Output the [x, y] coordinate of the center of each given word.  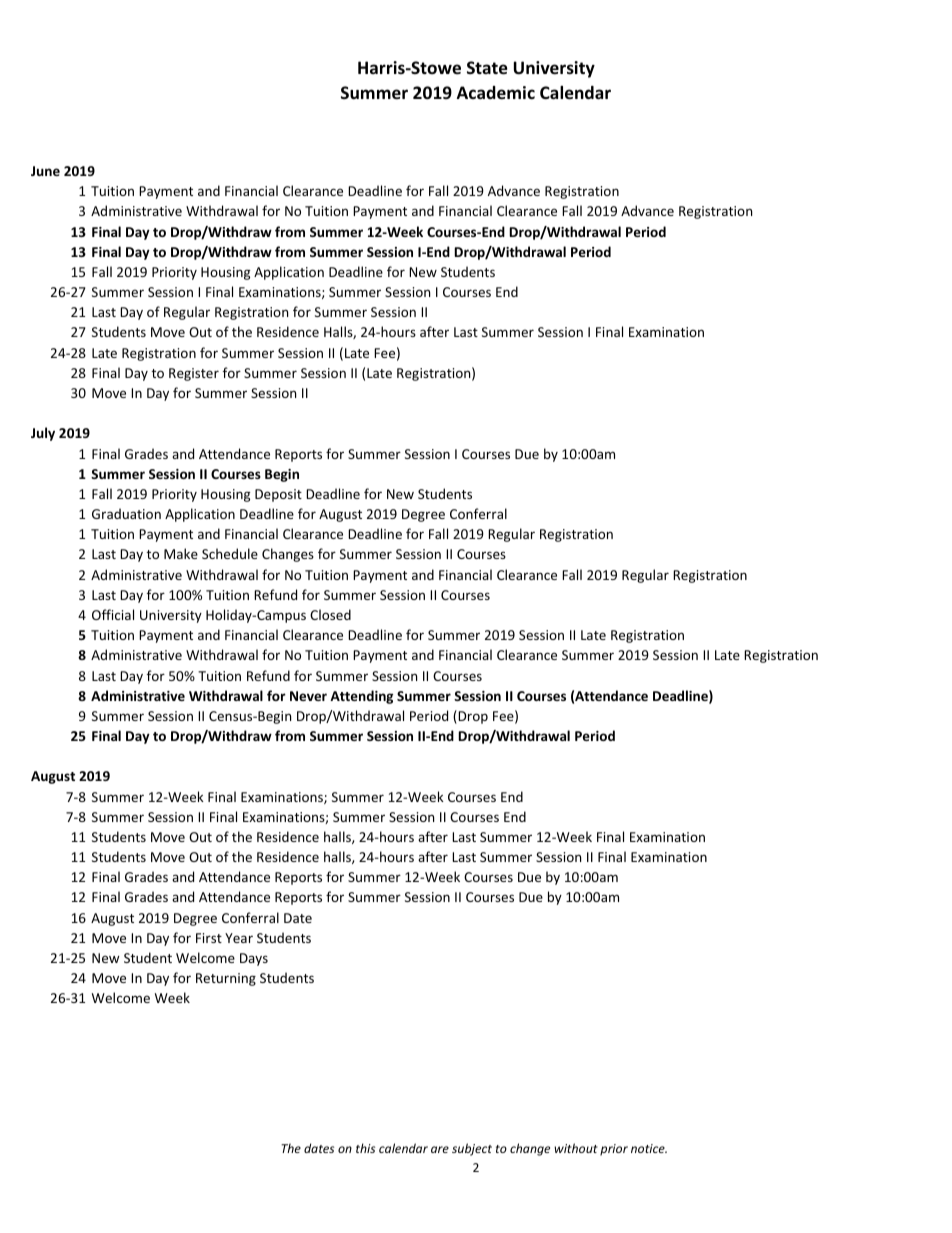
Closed [330, 614]
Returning [226, 979]
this [365, 1148]
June [45, 171]
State [487, 68]
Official [113, 614]
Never [308, 696]
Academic [496, 93]
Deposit [278, 495]
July [43, 434]
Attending [361, 697]
